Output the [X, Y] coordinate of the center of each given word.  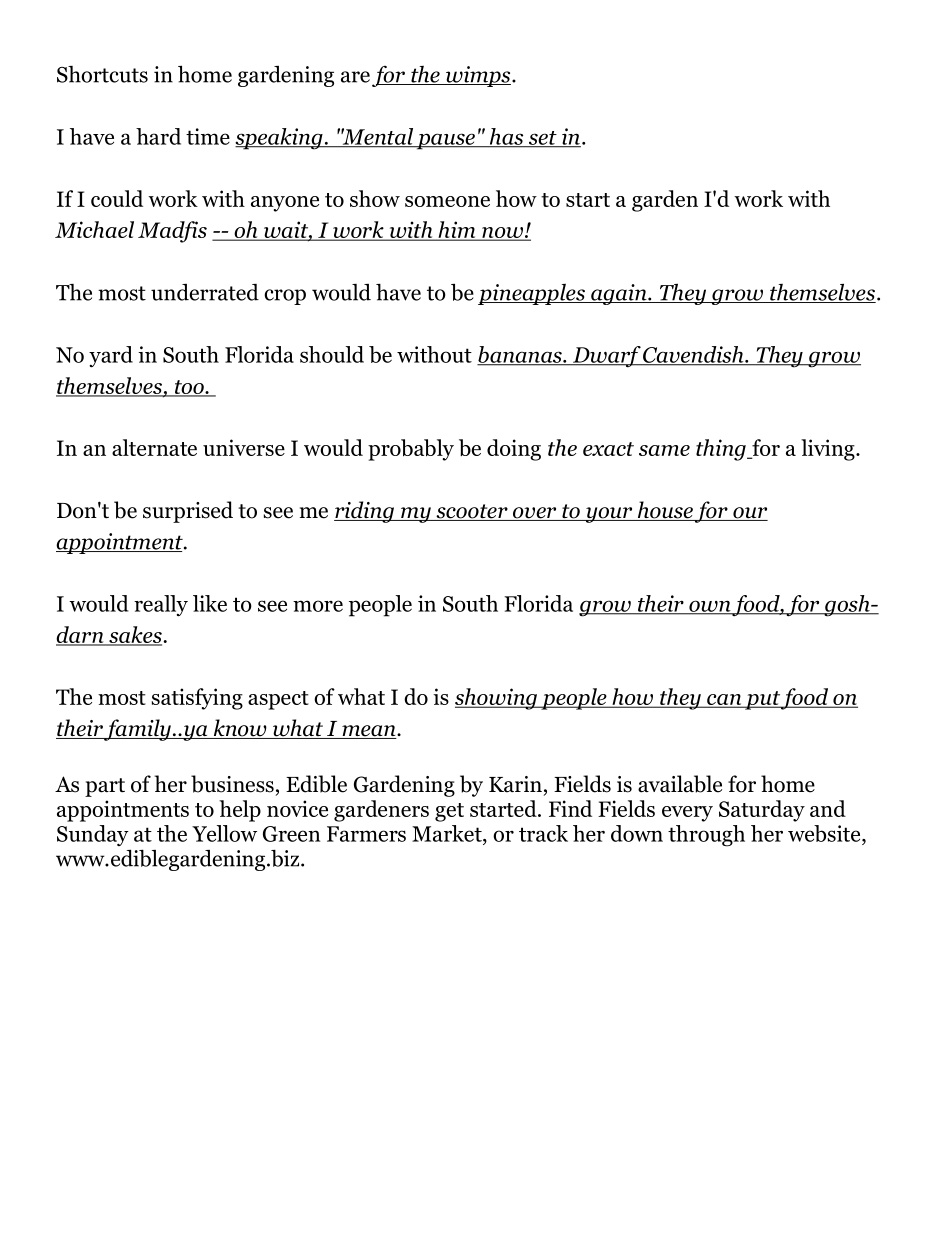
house [664, 511]
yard [111, 357]
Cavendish [693, 355]
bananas [520, 355]
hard [158, 136]
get [449, 812]
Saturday [762, 811]
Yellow [224, 833]
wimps [478, 76]
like [210, 603]
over [534, 514]
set [542, 139]
